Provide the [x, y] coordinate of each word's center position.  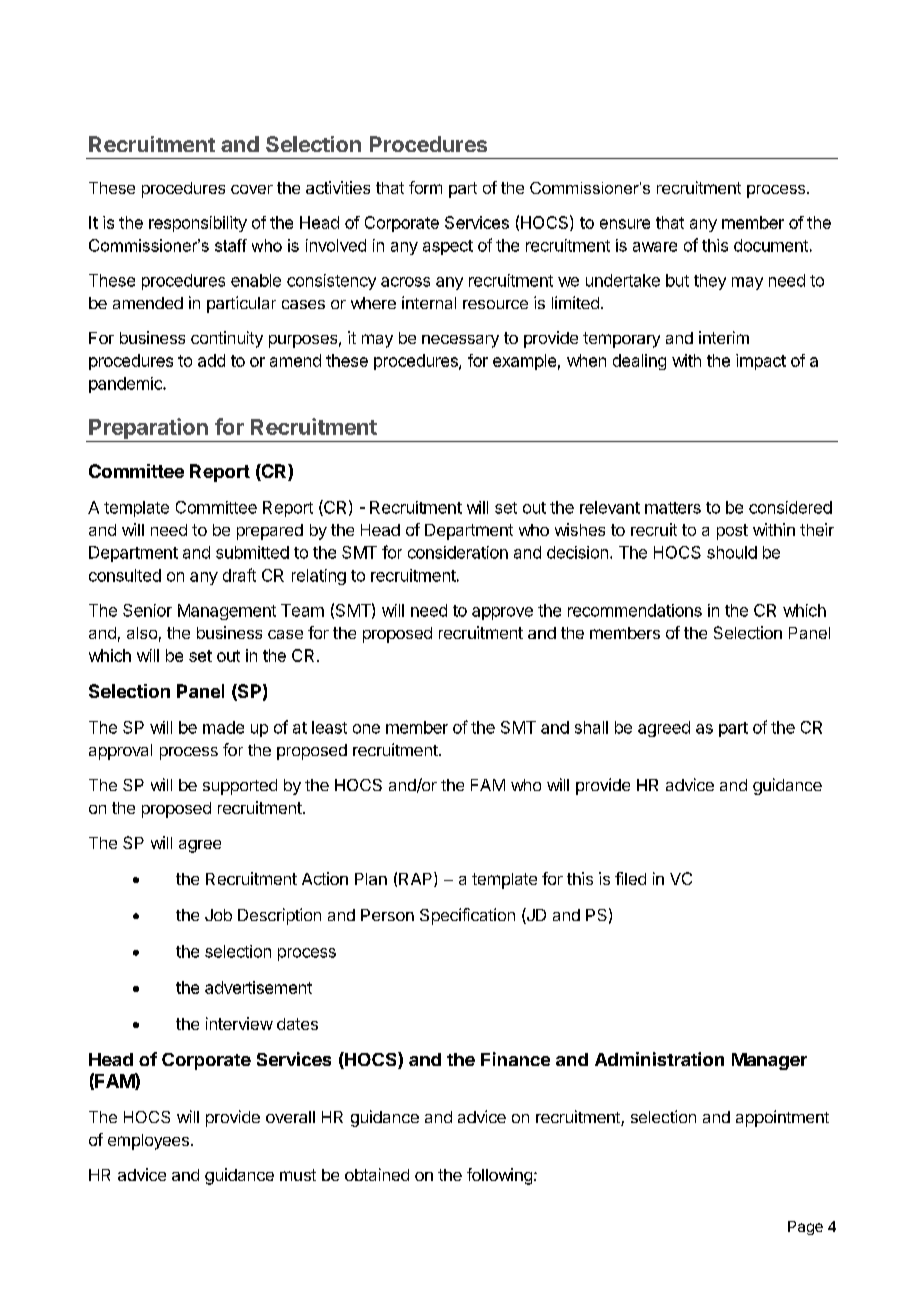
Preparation [148, 430]
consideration [458, 552]
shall [591, 727]
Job [218, 915]
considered [790, 507]
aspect [448, 247]
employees [148, 1142]
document [771, 245]
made [223, 727]
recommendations [635, 610]
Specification [467, 916]
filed [630, 878]
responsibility [198, 224]
